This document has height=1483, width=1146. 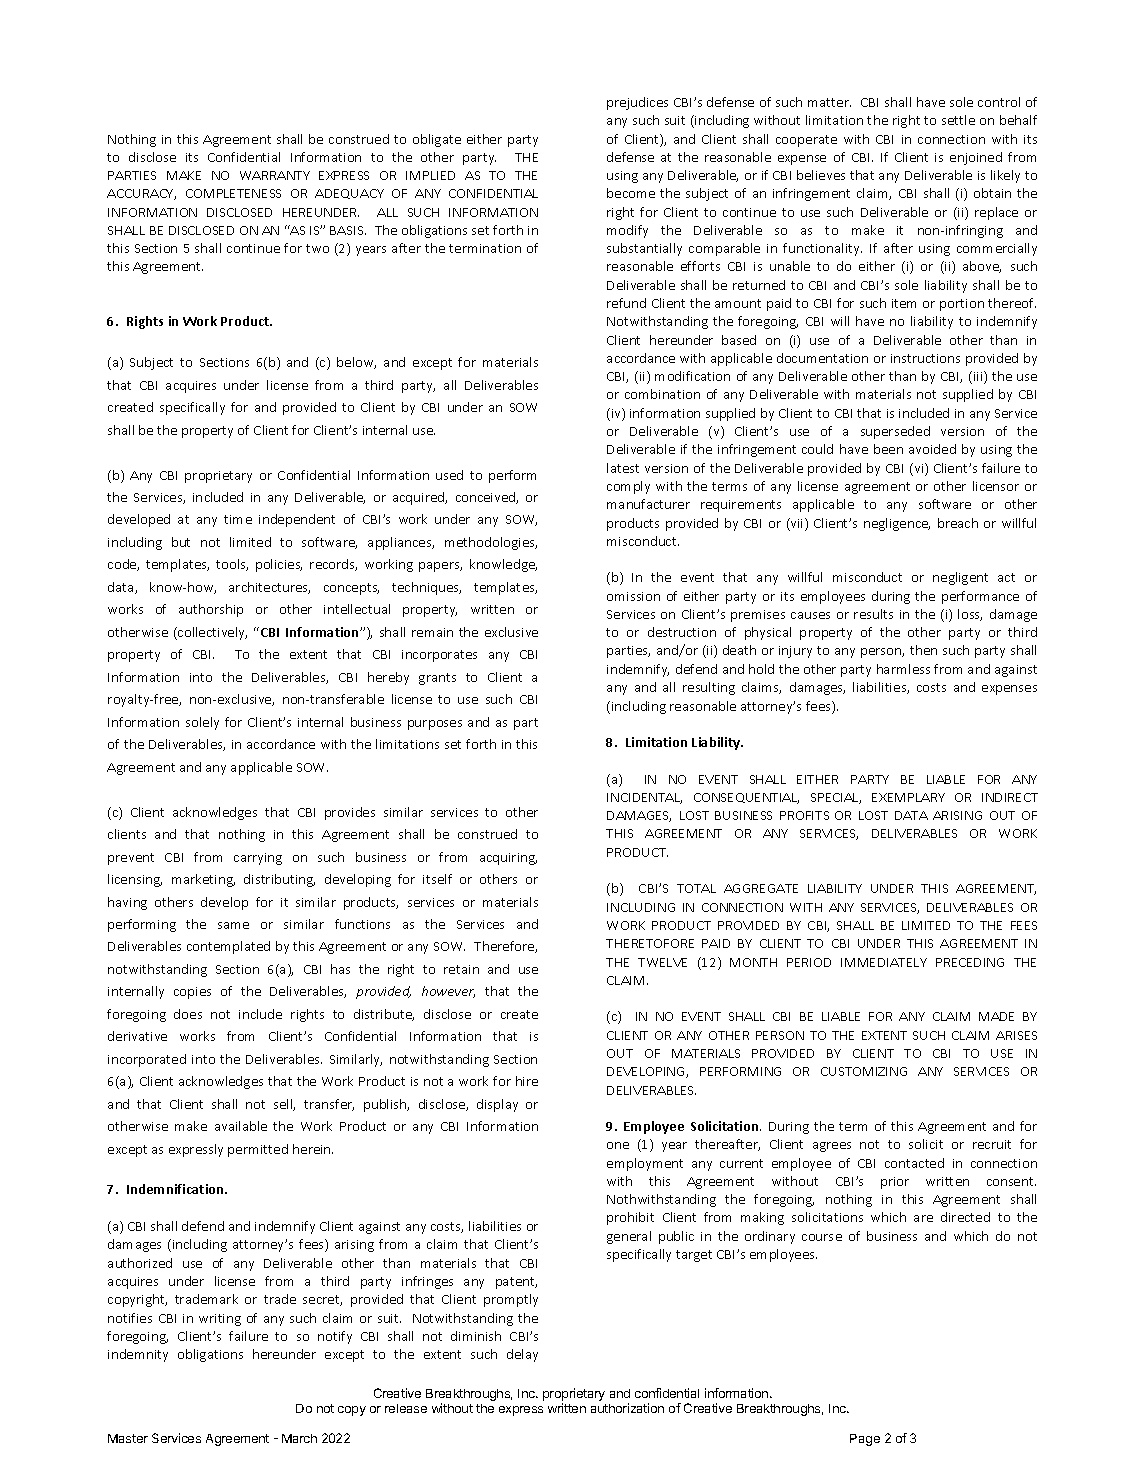 I want to click on CUSTOMIZING, so click(x=864, y=1071).
